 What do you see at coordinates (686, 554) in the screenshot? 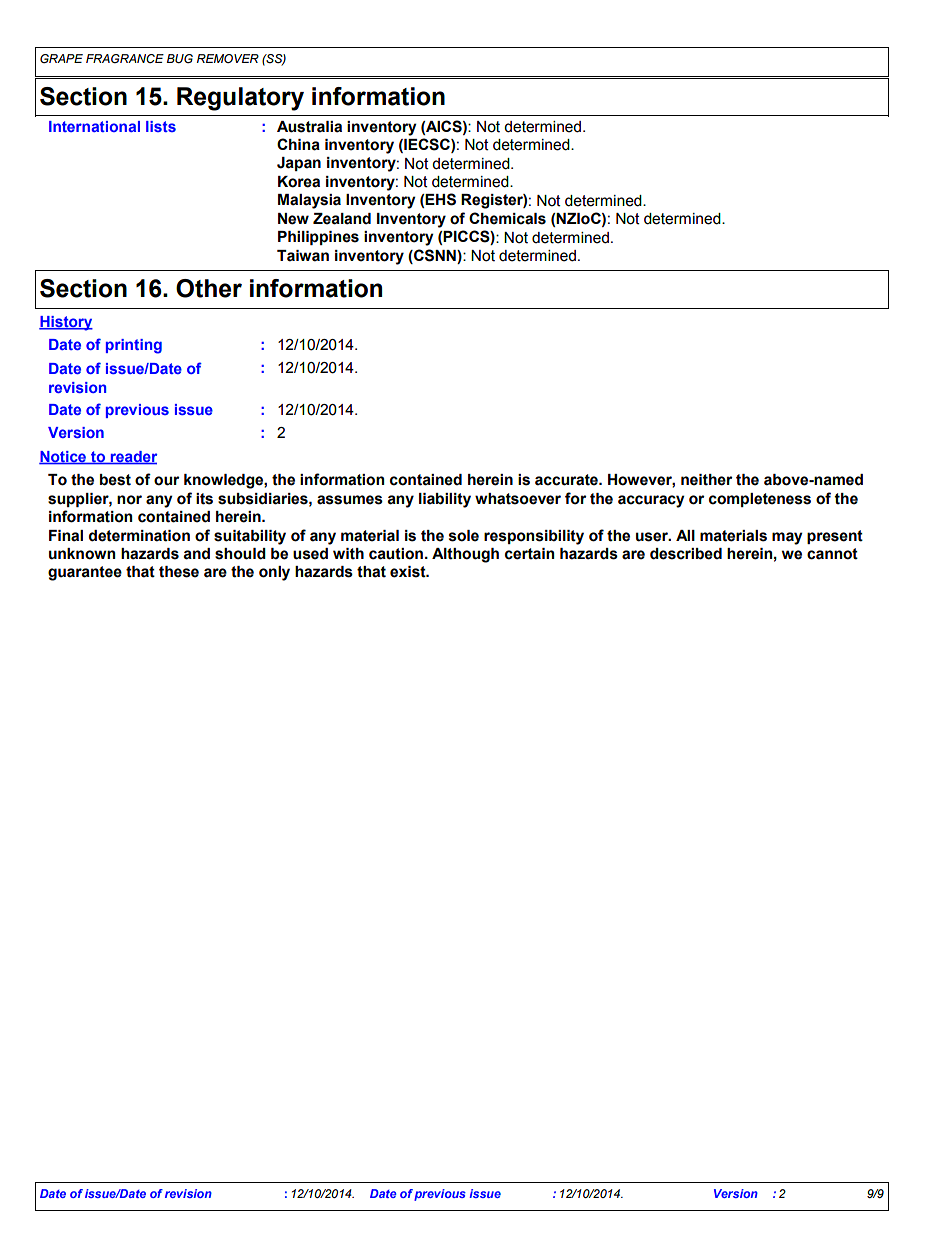
I see `described` at bounding box center [686, 554].
